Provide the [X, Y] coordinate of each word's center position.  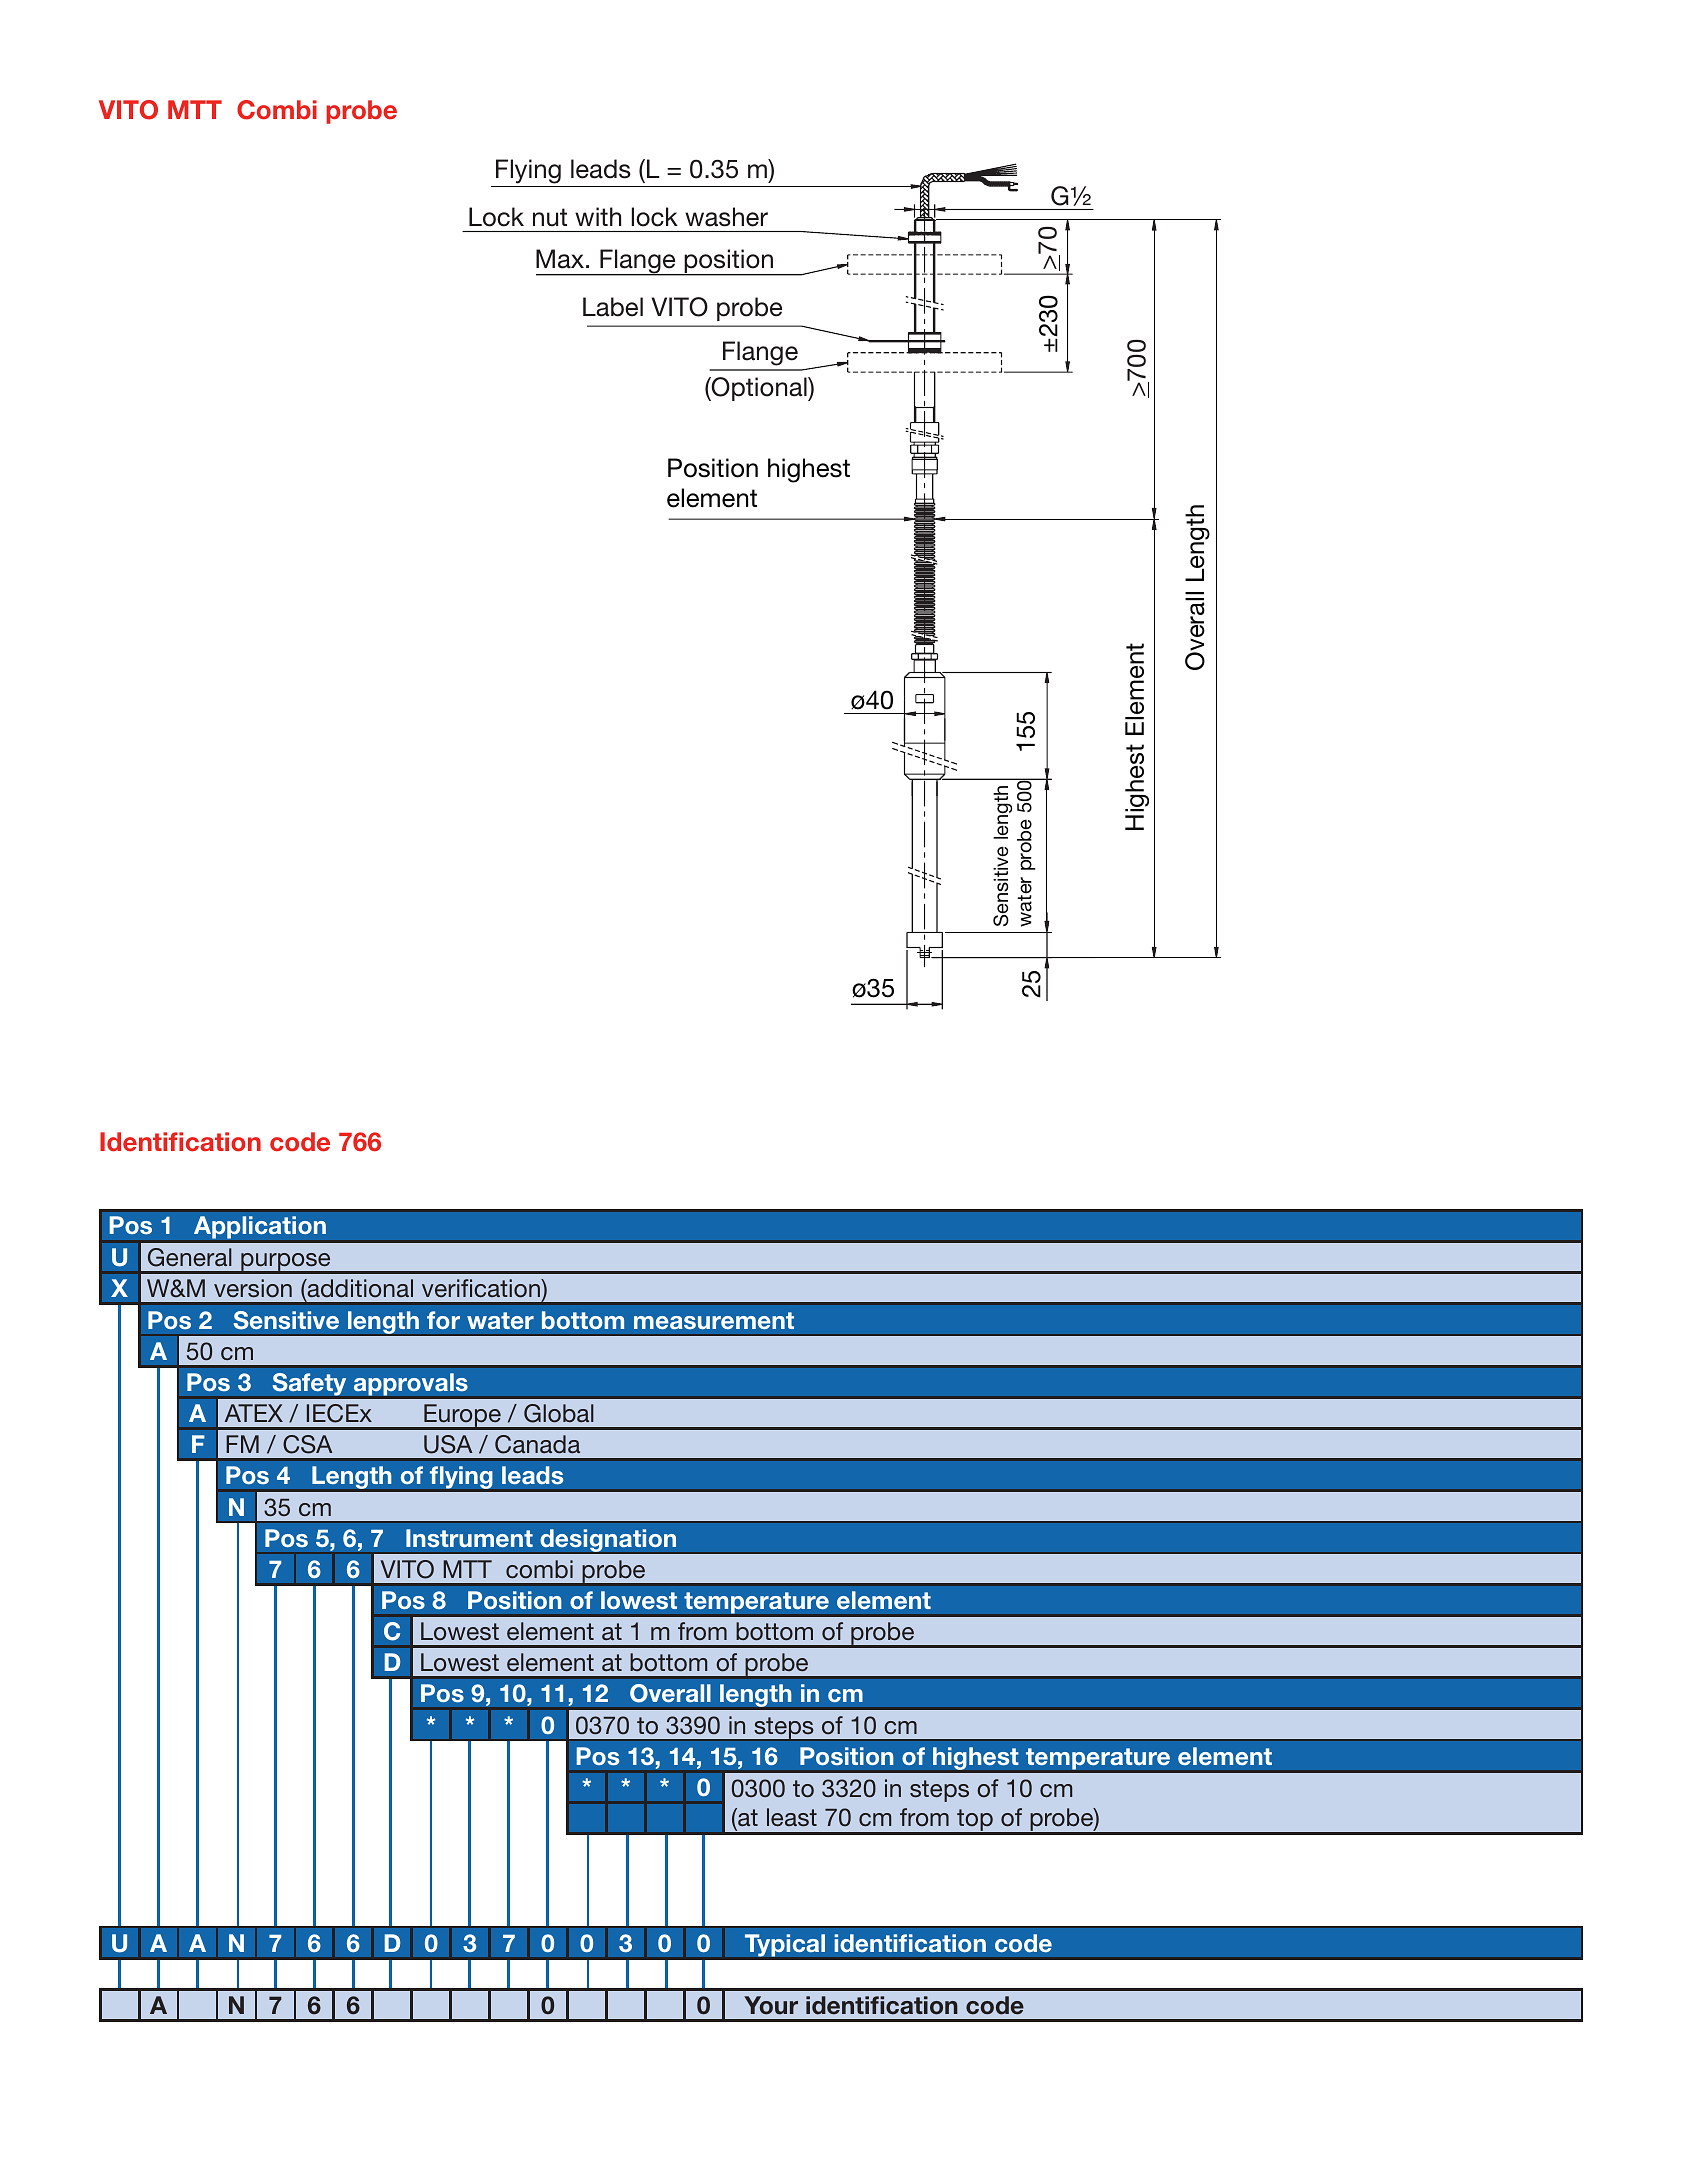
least [792, 1817]
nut [550, 217]
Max [560, 259]
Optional [759, 389]
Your [771, 2005]
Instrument [469, 1538]
